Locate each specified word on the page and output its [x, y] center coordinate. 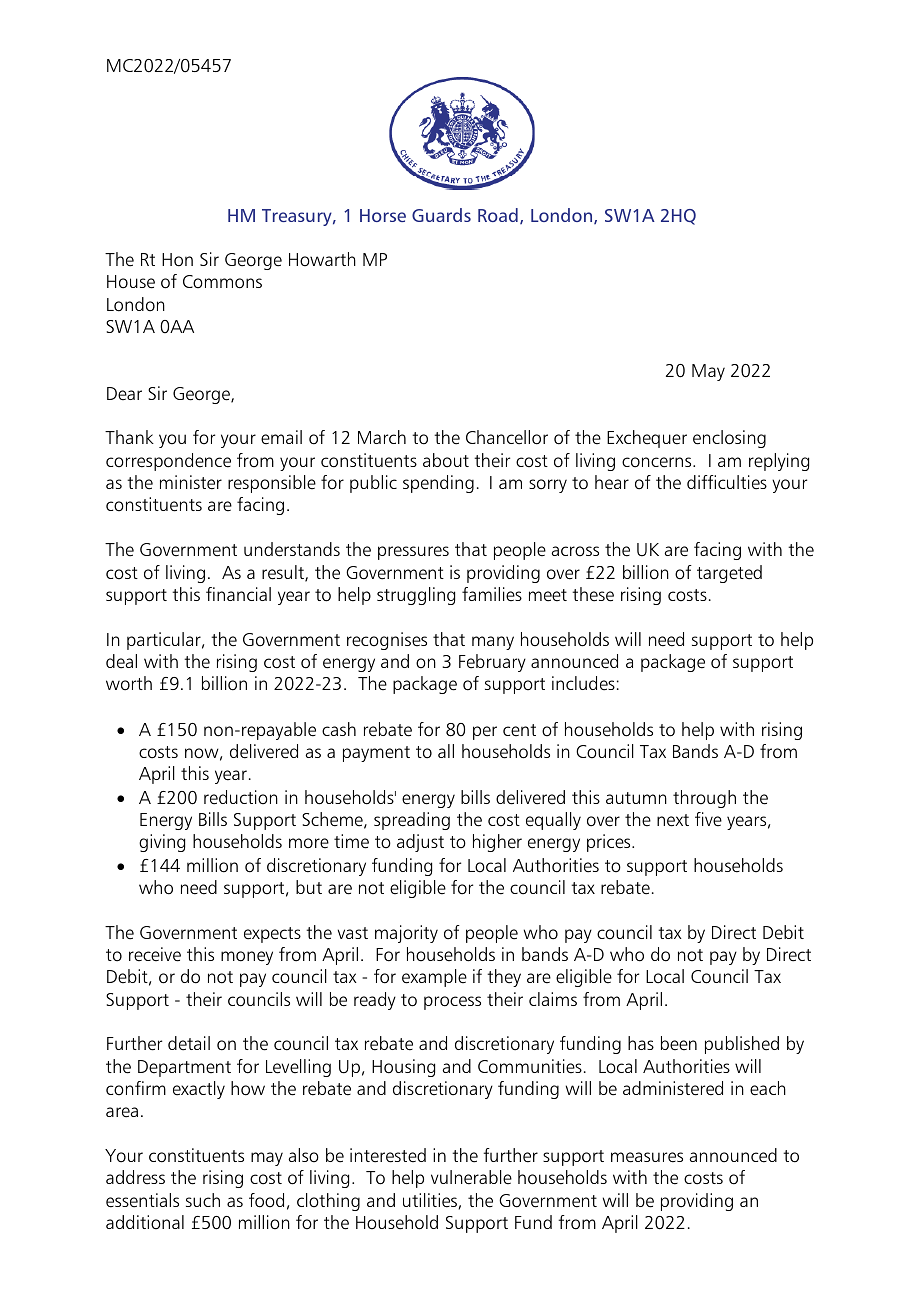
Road [498, 215]
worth [129, 683]
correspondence [168, 462]
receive [155, 954]
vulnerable [471, 1177]
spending [438, 484]
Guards [441, 215]
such [203, 1200]
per [485, 733]
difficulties [727, 482]
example [434, 978]
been [679, 1043]
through [704, 799]
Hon [177, 260]
